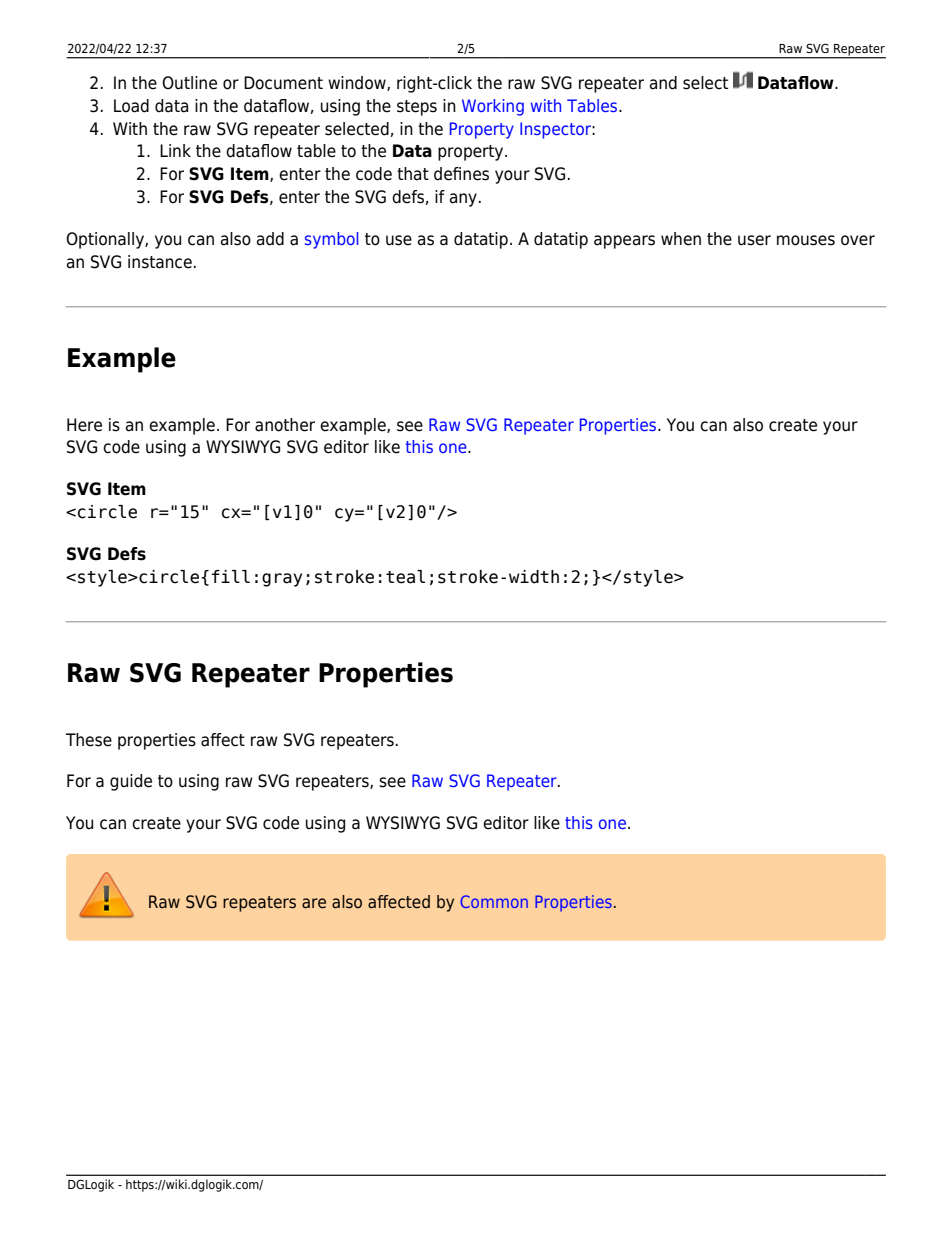 The image size is (952, 1233). I want to click on Common, so click(494, 901).
